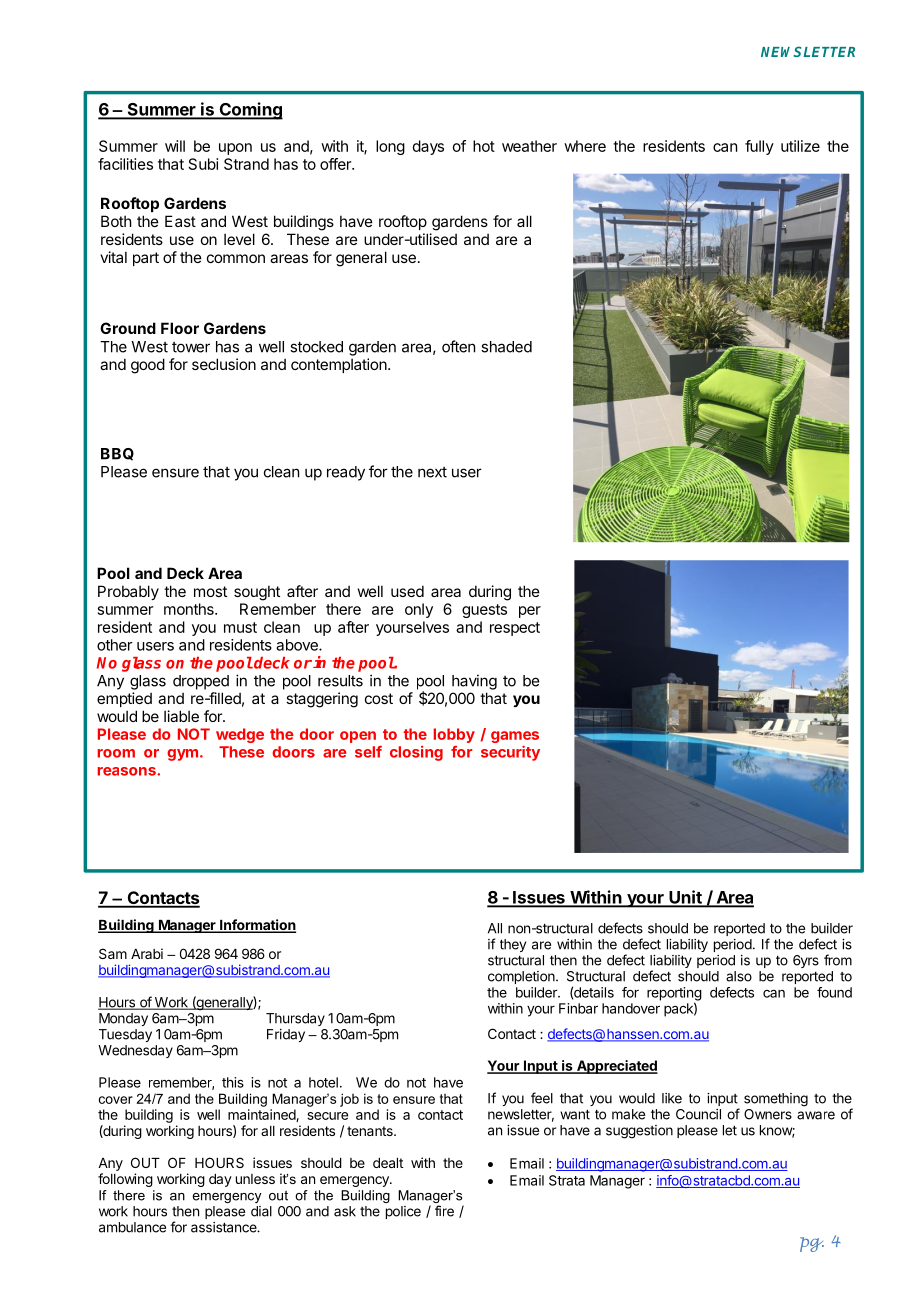 Image resolution: width=924 pixels, height=1308 pixels. Describe the element at coordinates (117, 454) in the screenshot. I see `BBQ` at that location.
